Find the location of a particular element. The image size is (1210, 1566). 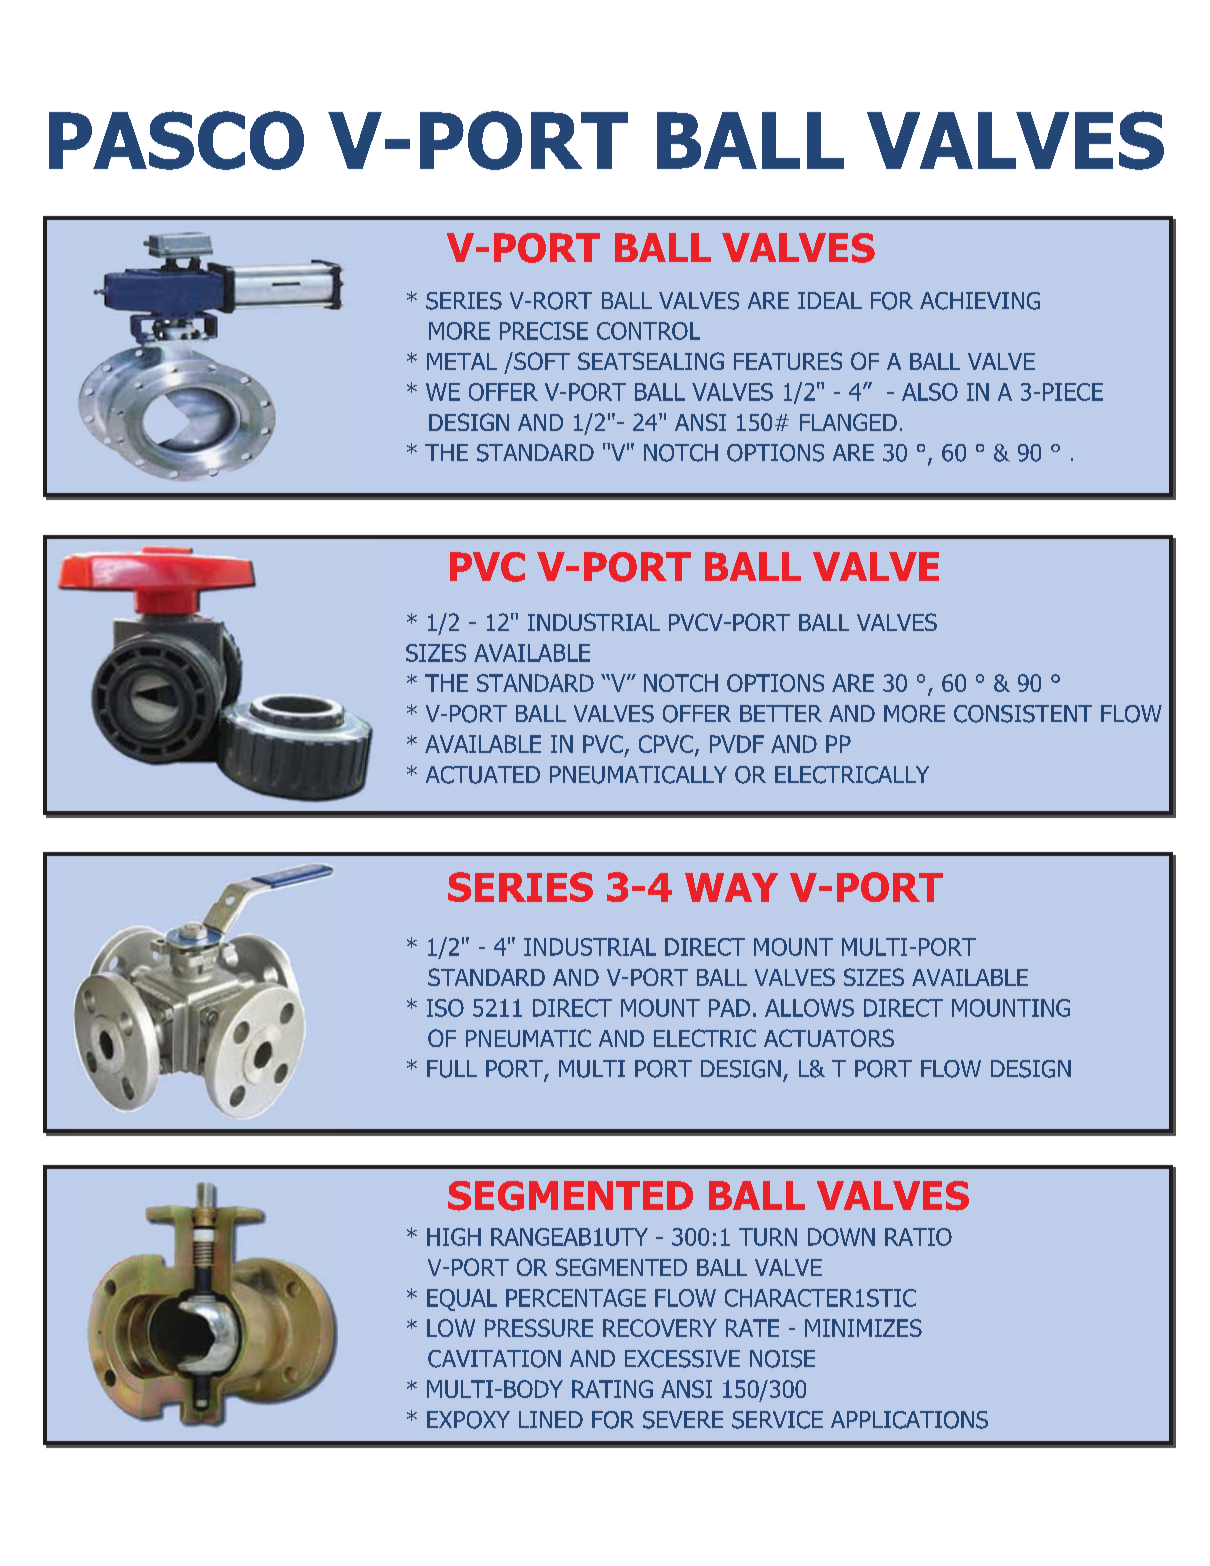

ACTUATORS is located at coordinates (829, 1038).
